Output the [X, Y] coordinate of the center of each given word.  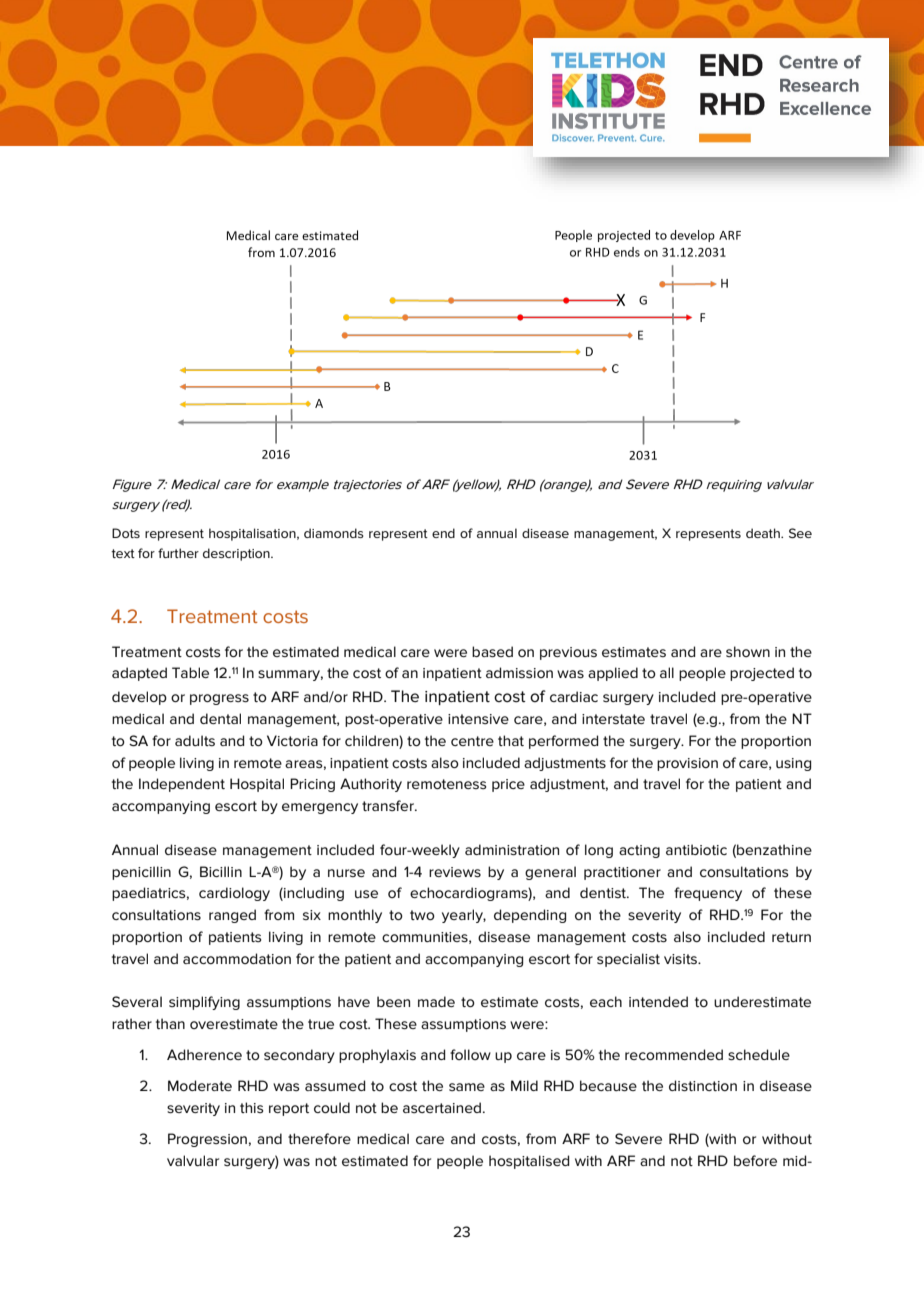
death [764, 533]
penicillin [141, 873]
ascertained [442, 1107]
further [178, 553]
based [492, 651]
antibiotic [696, 849]
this [252, 1107]
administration [512, 849]
